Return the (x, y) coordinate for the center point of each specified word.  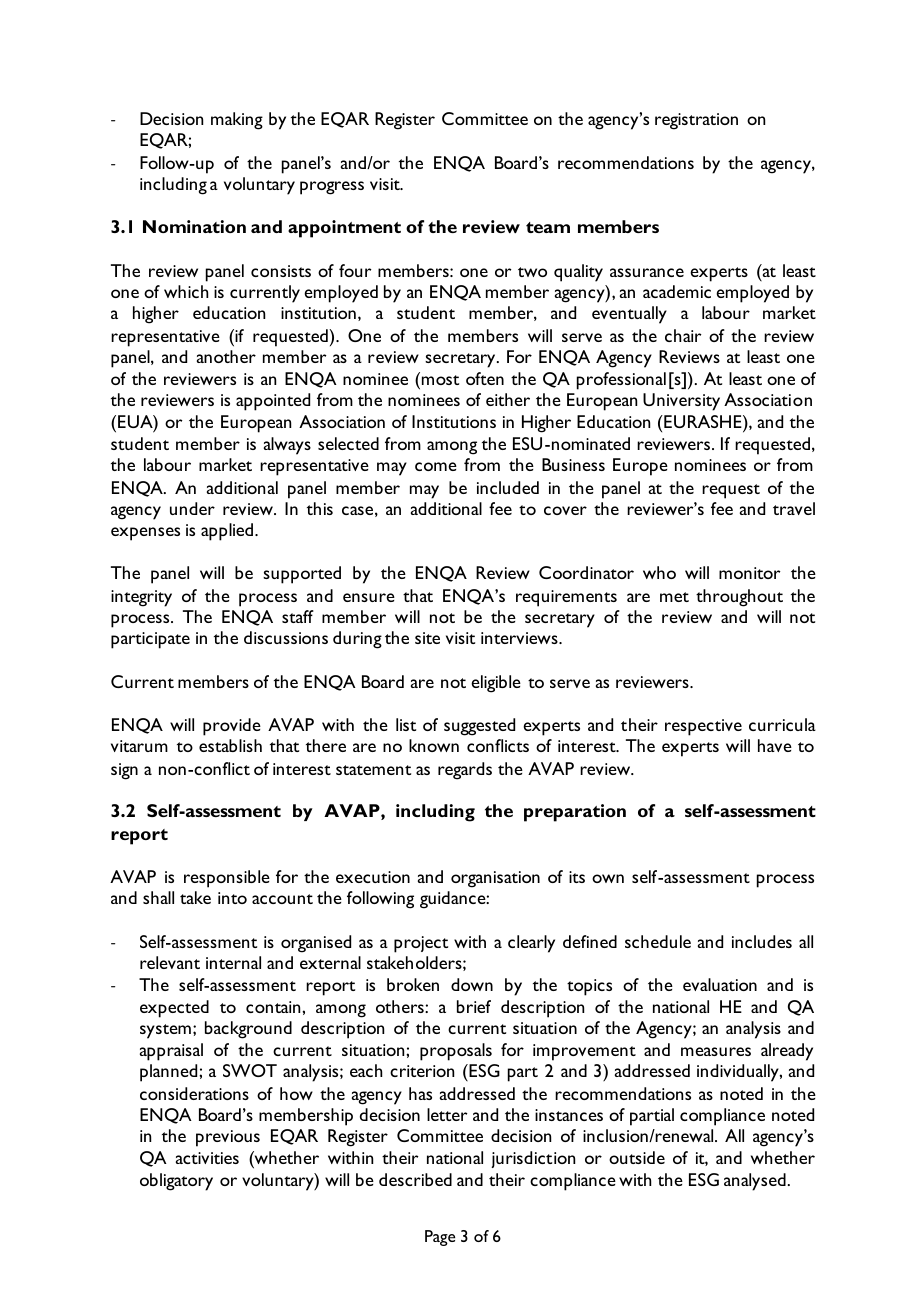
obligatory (176, 1182)
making (237, 121)
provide (232, 727)
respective (703, 727)
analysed (755, 1182)
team (548, 227)
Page (440, 1238)
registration (696, 121)
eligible (496, 684)
